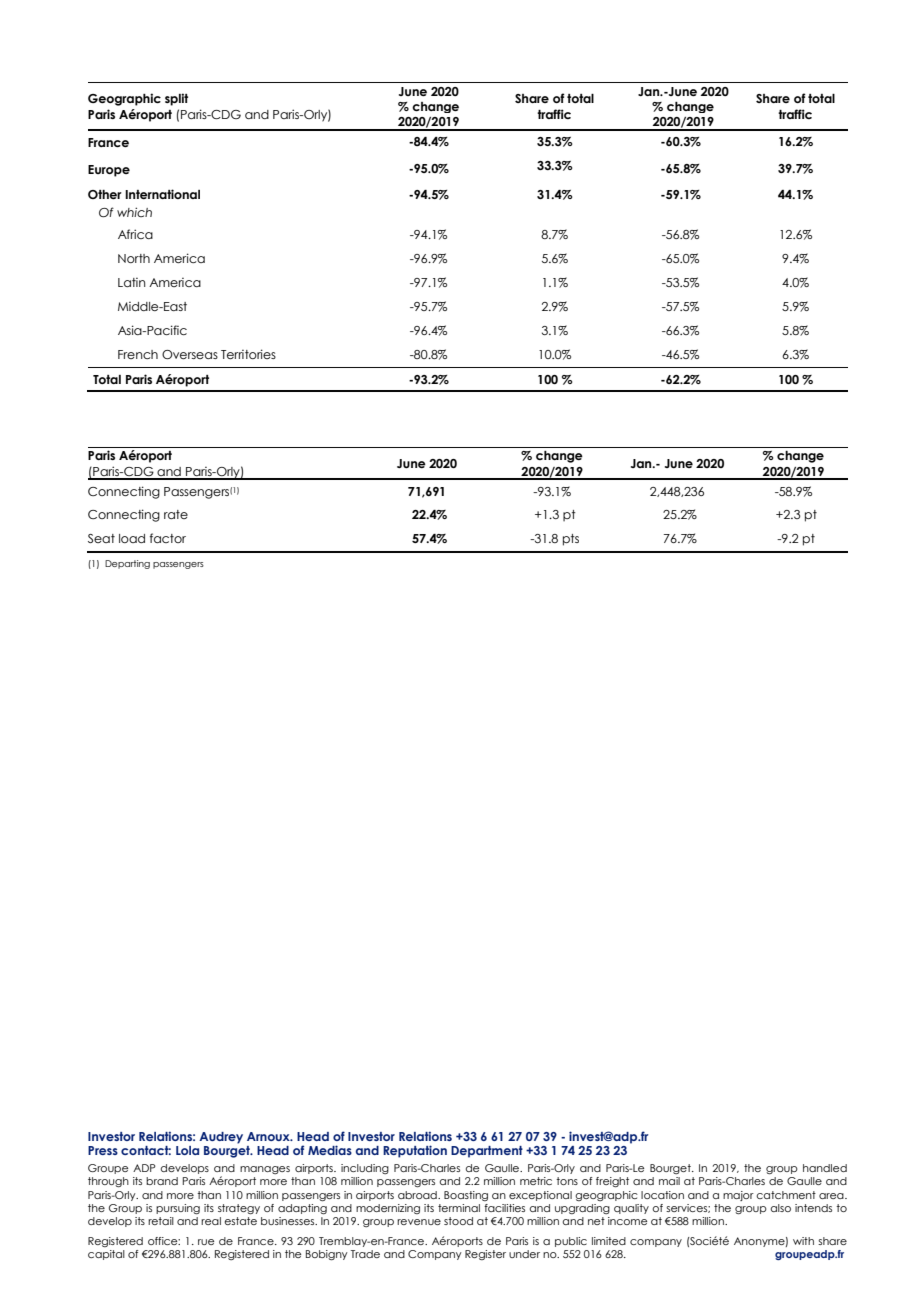  Describe the element at coordinates (127, 564) in the screenshot. I see `Departing` at that location.
